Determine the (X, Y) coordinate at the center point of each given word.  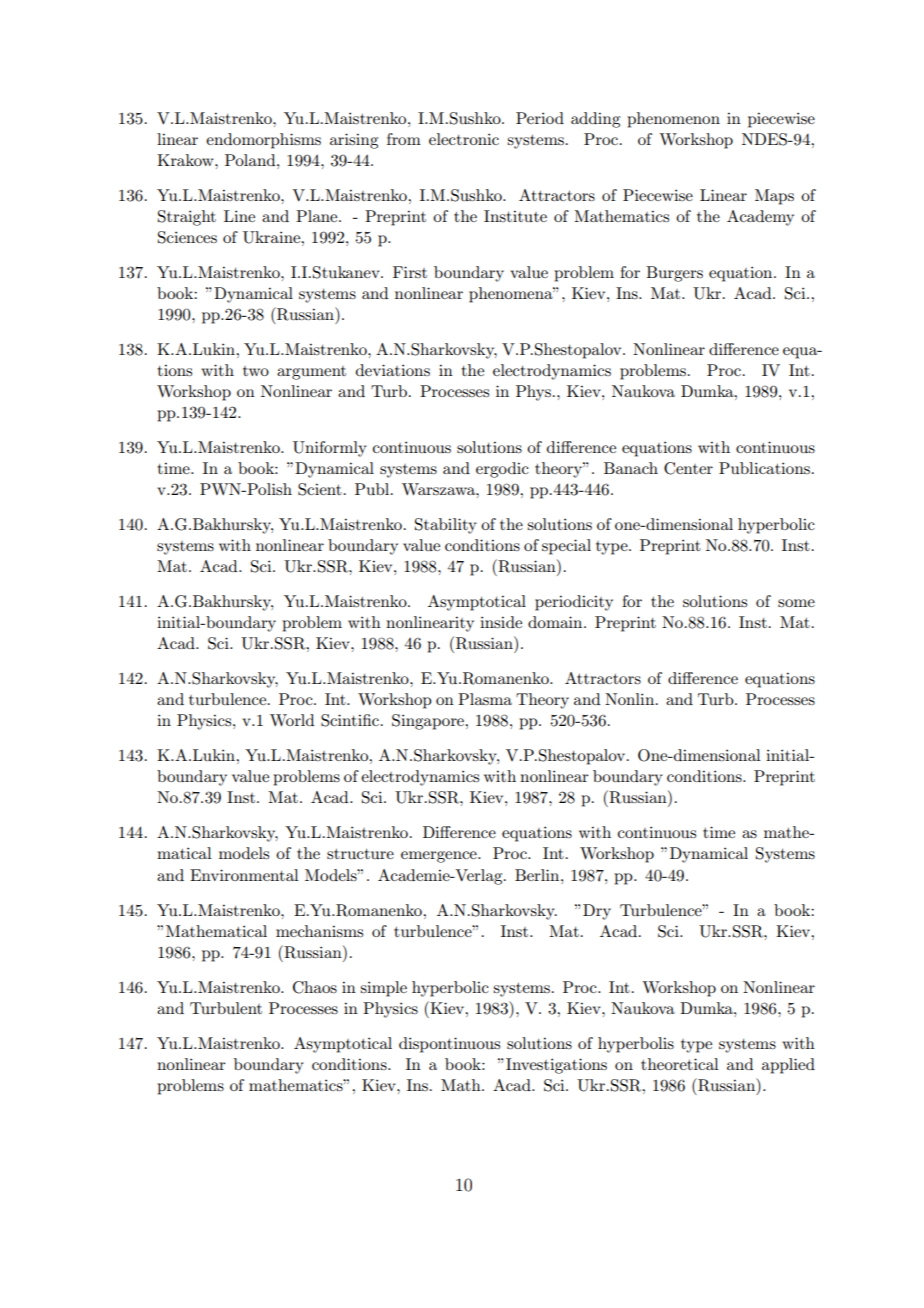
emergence (440, 857)
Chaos (315, 987)
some (796, 603)
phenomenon (673, 120)
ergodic (502, 470)
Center (688, 468)
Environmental (244, 875)
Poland (251, 160)
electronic (464, 139)
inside (501, 622)
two (256, 371)
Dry (597, 912)
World (292, 720)
